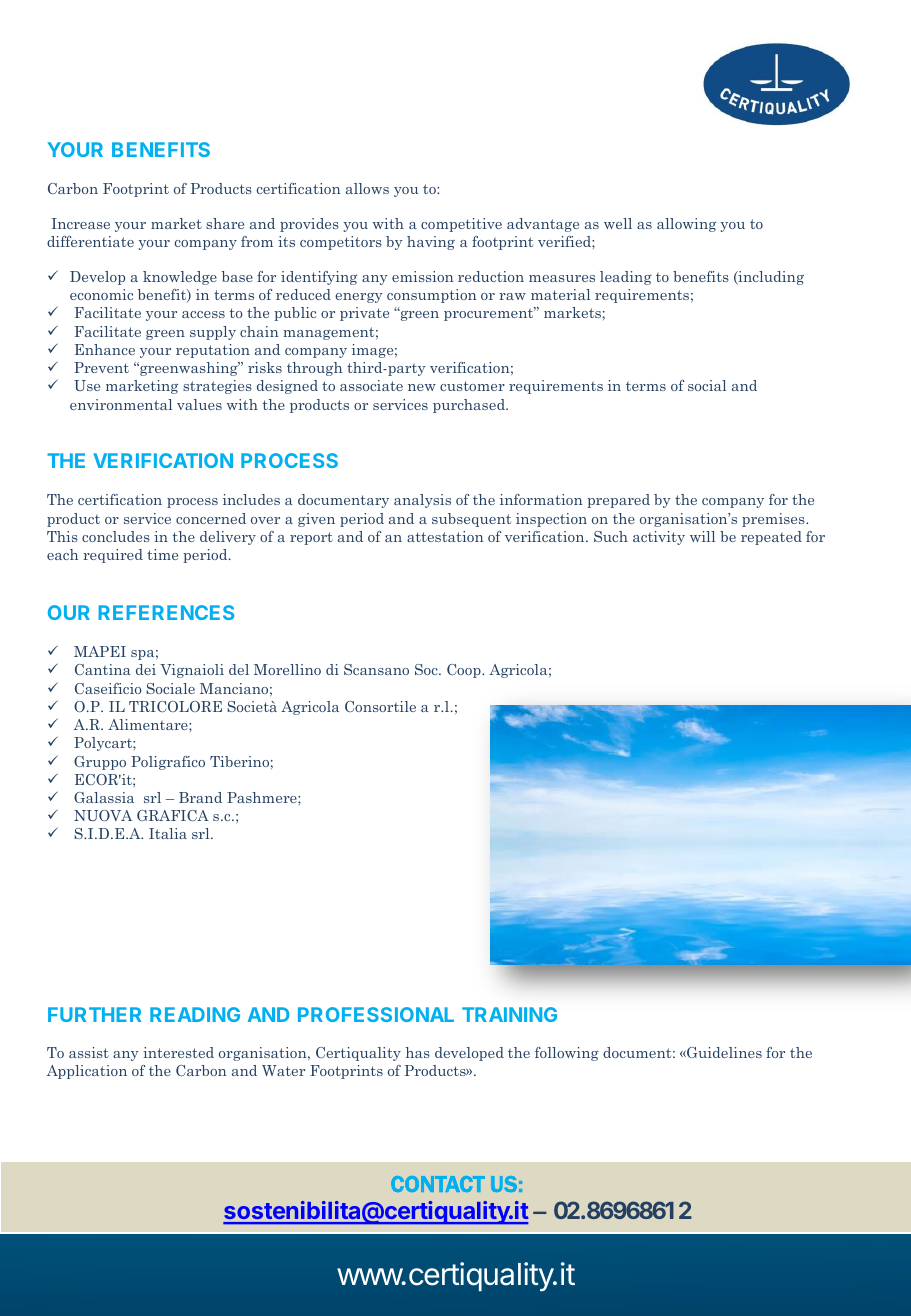  What do you see at coordinates (438, 1184) in the screenshot?
I see `CONTACT` at bounding box center [438, 1184].
